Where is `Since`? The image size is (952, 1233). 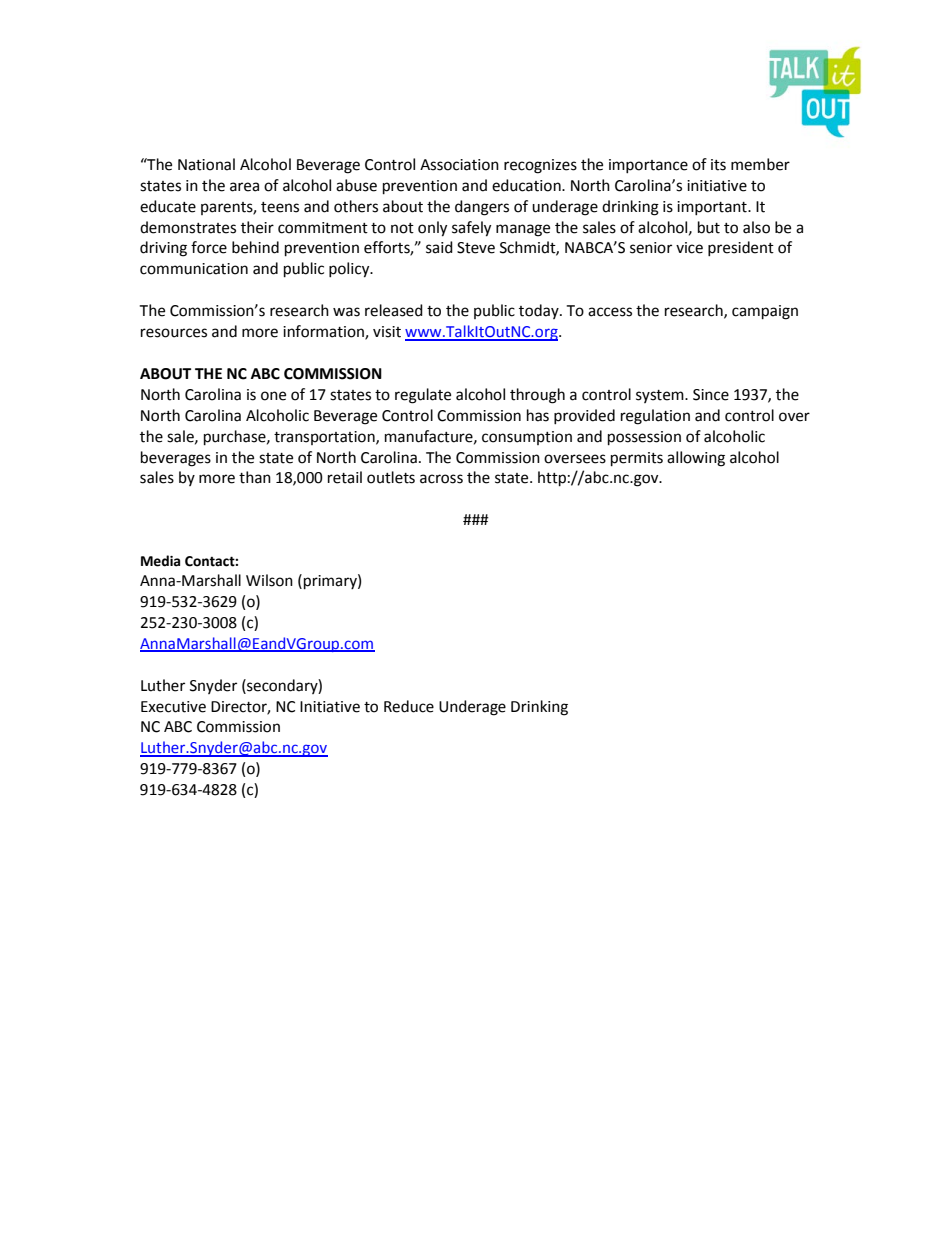
Since is located at coordinates (711, 395).
